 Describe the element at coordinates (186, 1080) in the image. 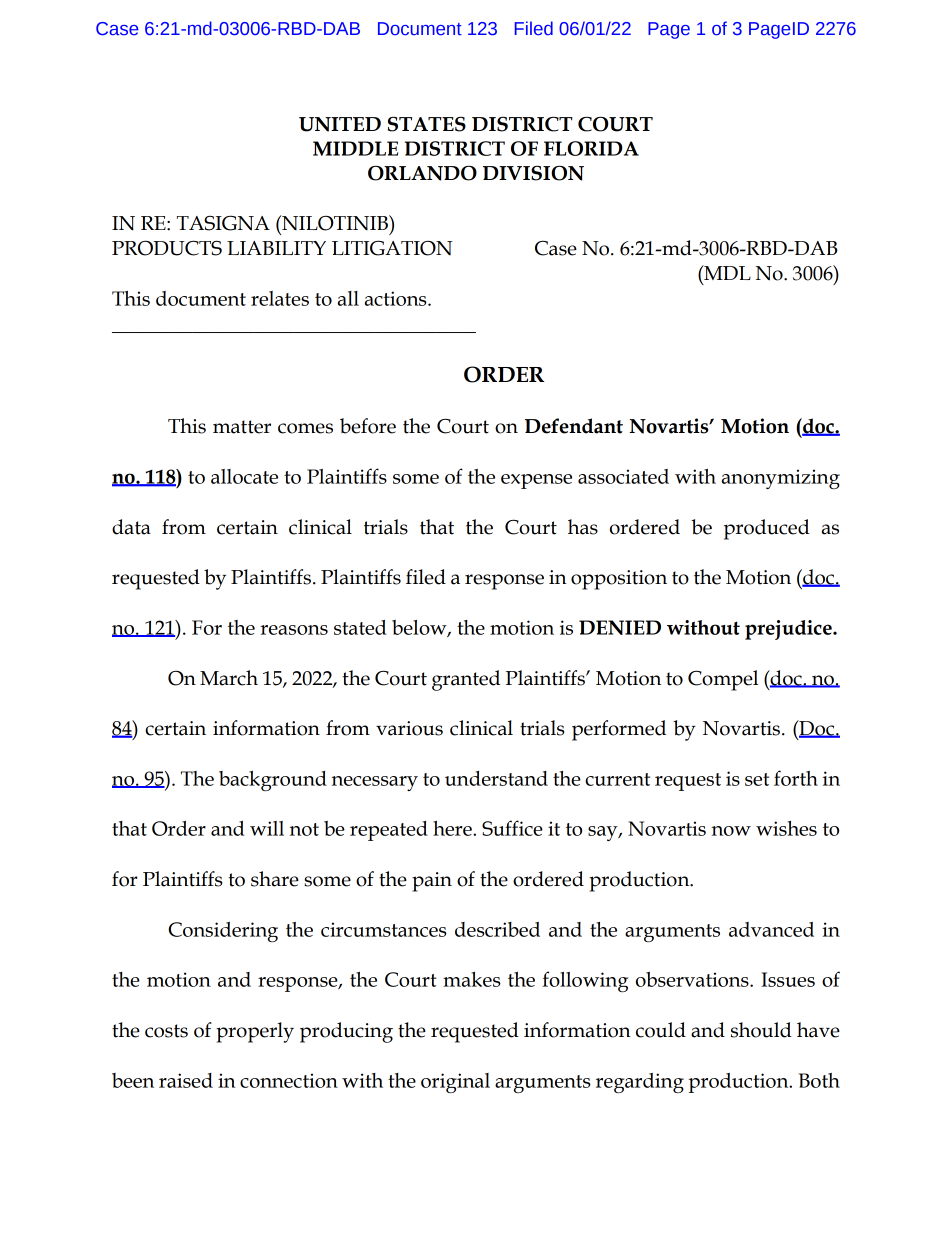

I see `raised` at that location.
